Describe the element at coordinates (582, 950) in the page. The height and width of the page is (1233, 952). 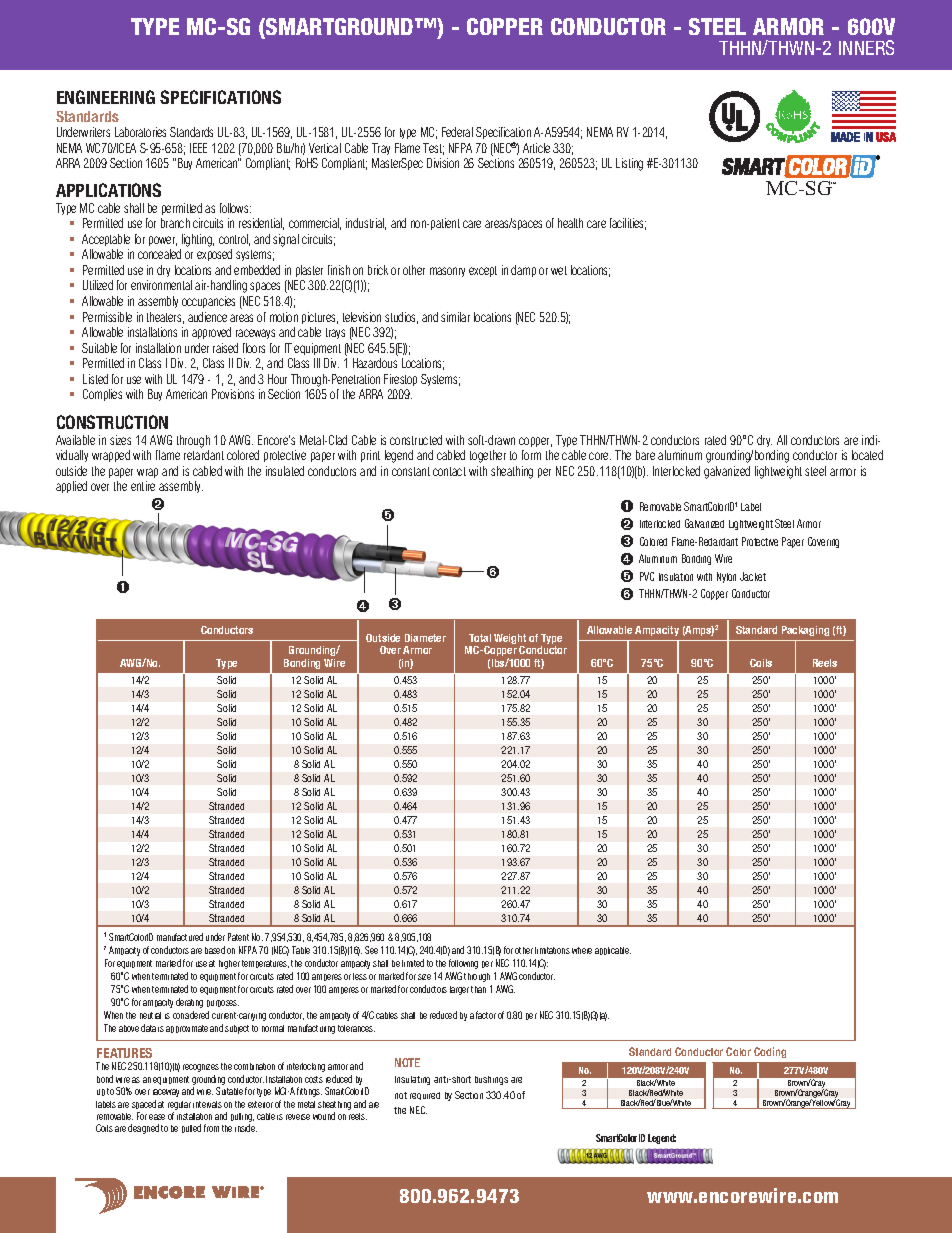
I see `where` at that location.
